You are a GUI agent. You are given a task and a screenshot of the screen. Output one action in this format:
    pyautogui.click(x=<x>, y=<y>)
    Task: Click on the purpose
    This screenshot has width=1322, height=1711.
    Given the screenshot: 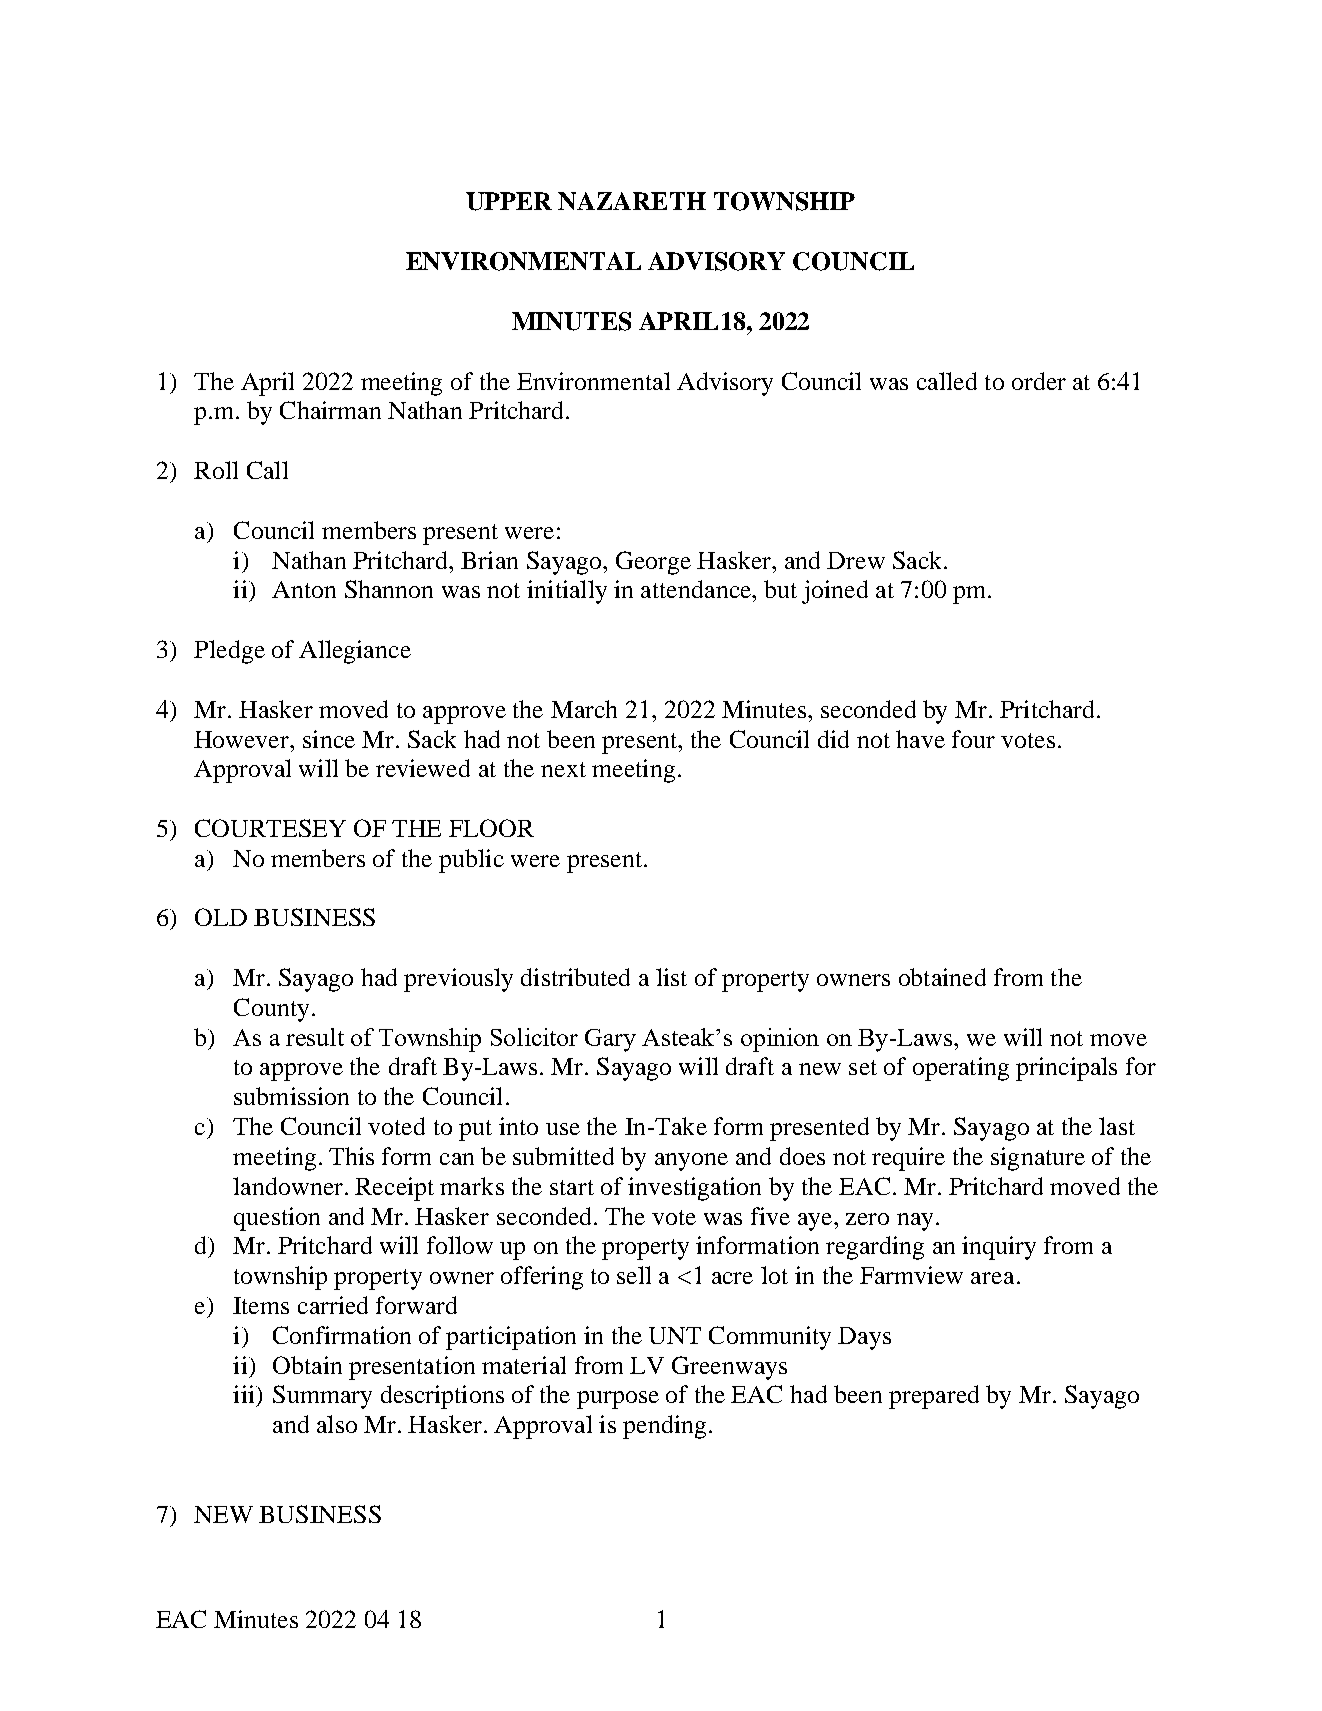 What is the action you would take?
    pyautogui.click(x=618, y=1400)
